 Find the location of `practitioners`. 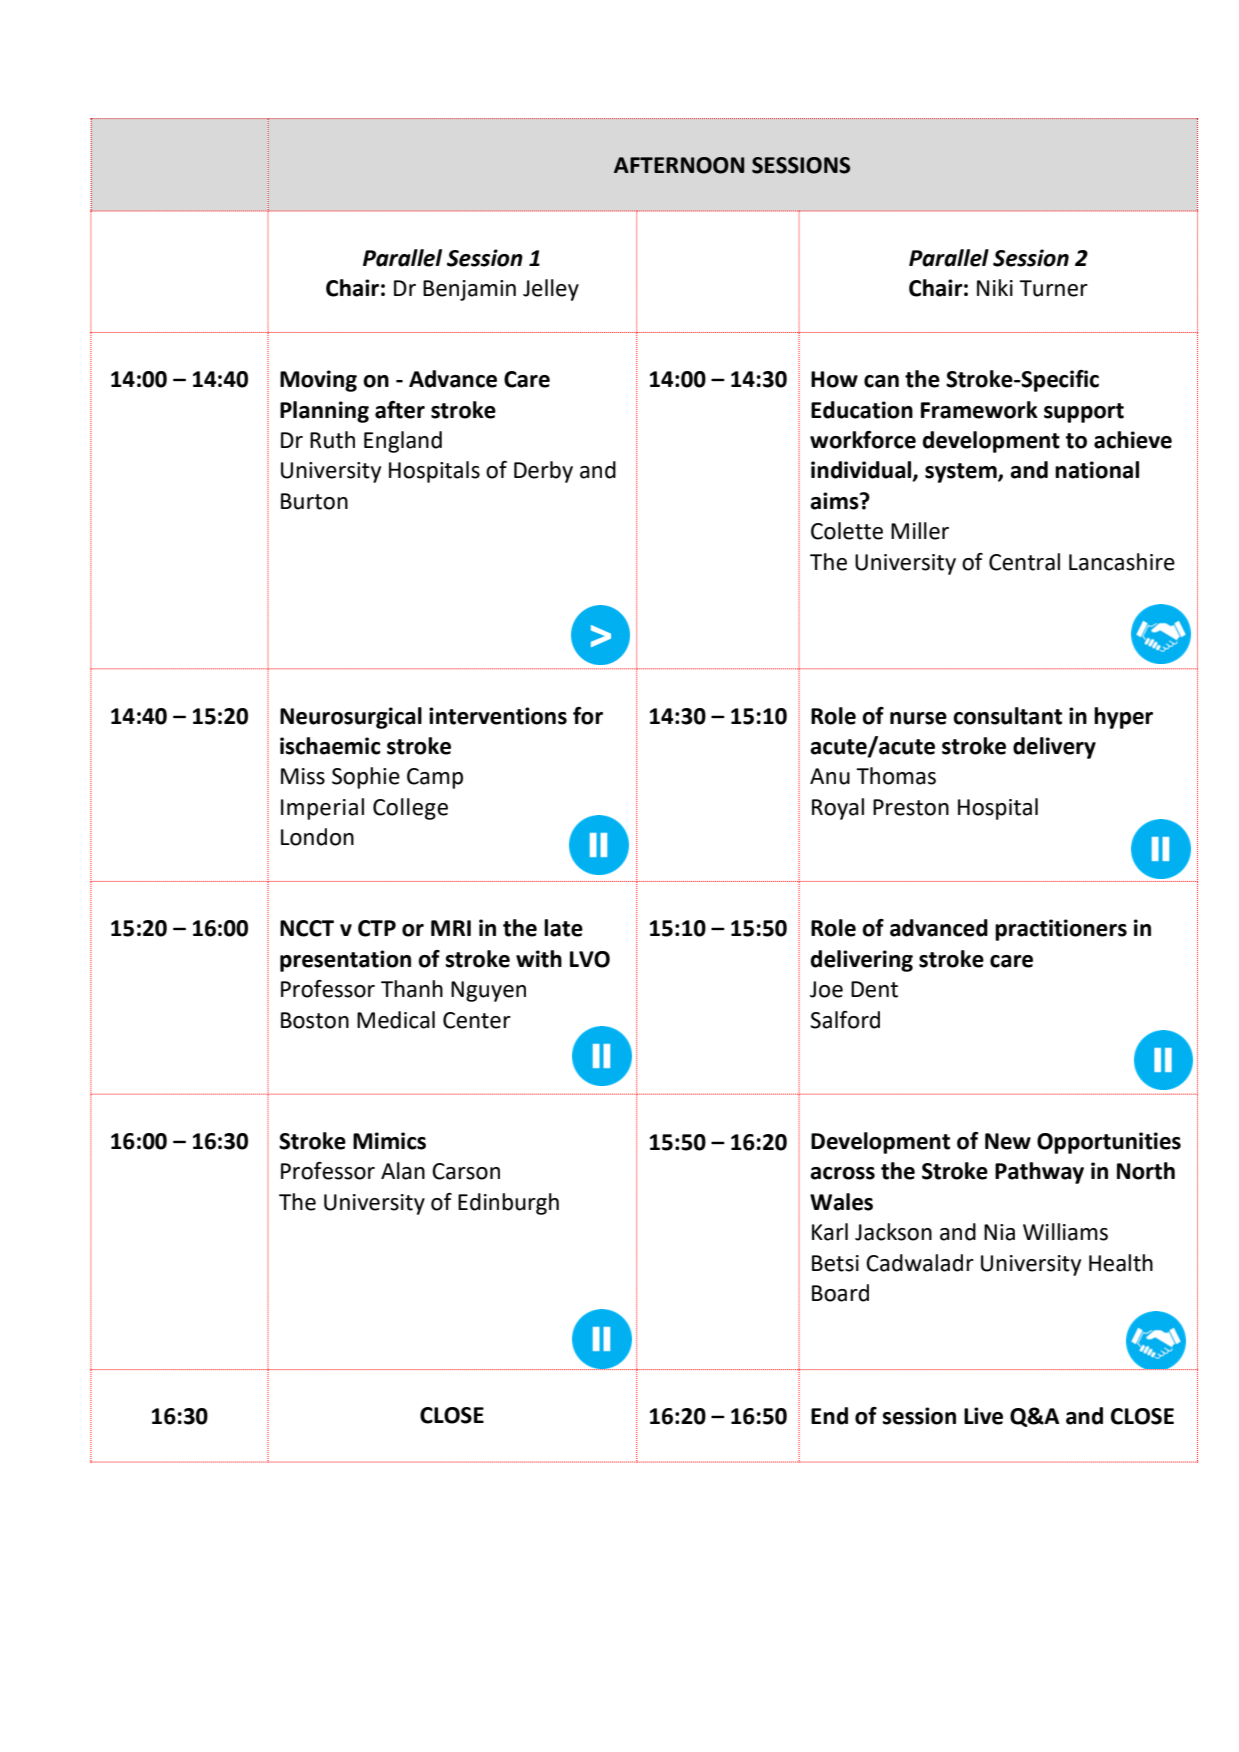

practitioners is located at coordinates (1061, 930).
